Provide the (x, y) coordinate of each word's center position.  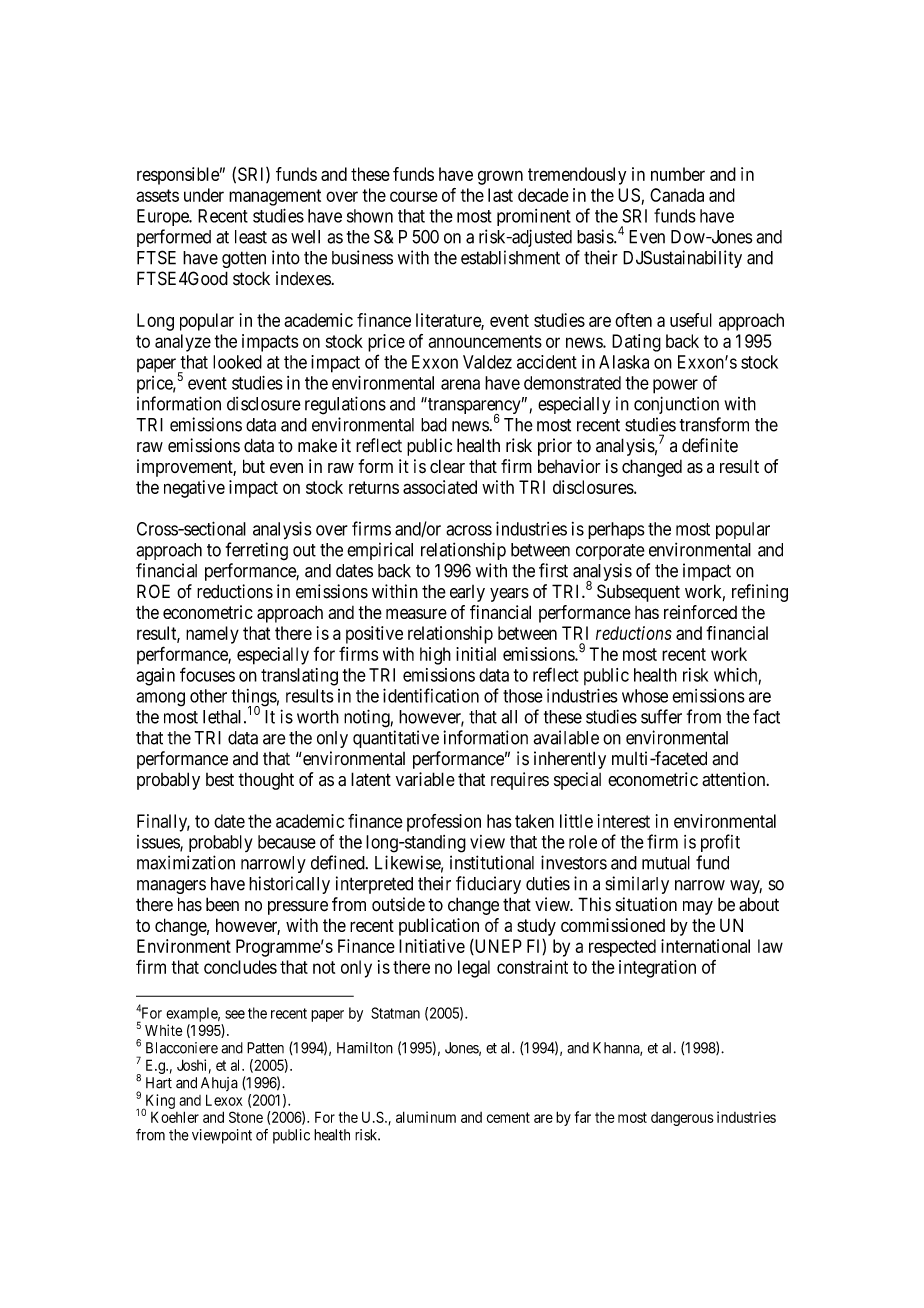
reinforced (700, 612)
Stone (246, 1117)
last (500, 195)
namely (212, 635)
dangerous (682, 1119)
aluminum (426, 1117)
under (204, 195)
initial (476, 654)
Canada (677, 195)
